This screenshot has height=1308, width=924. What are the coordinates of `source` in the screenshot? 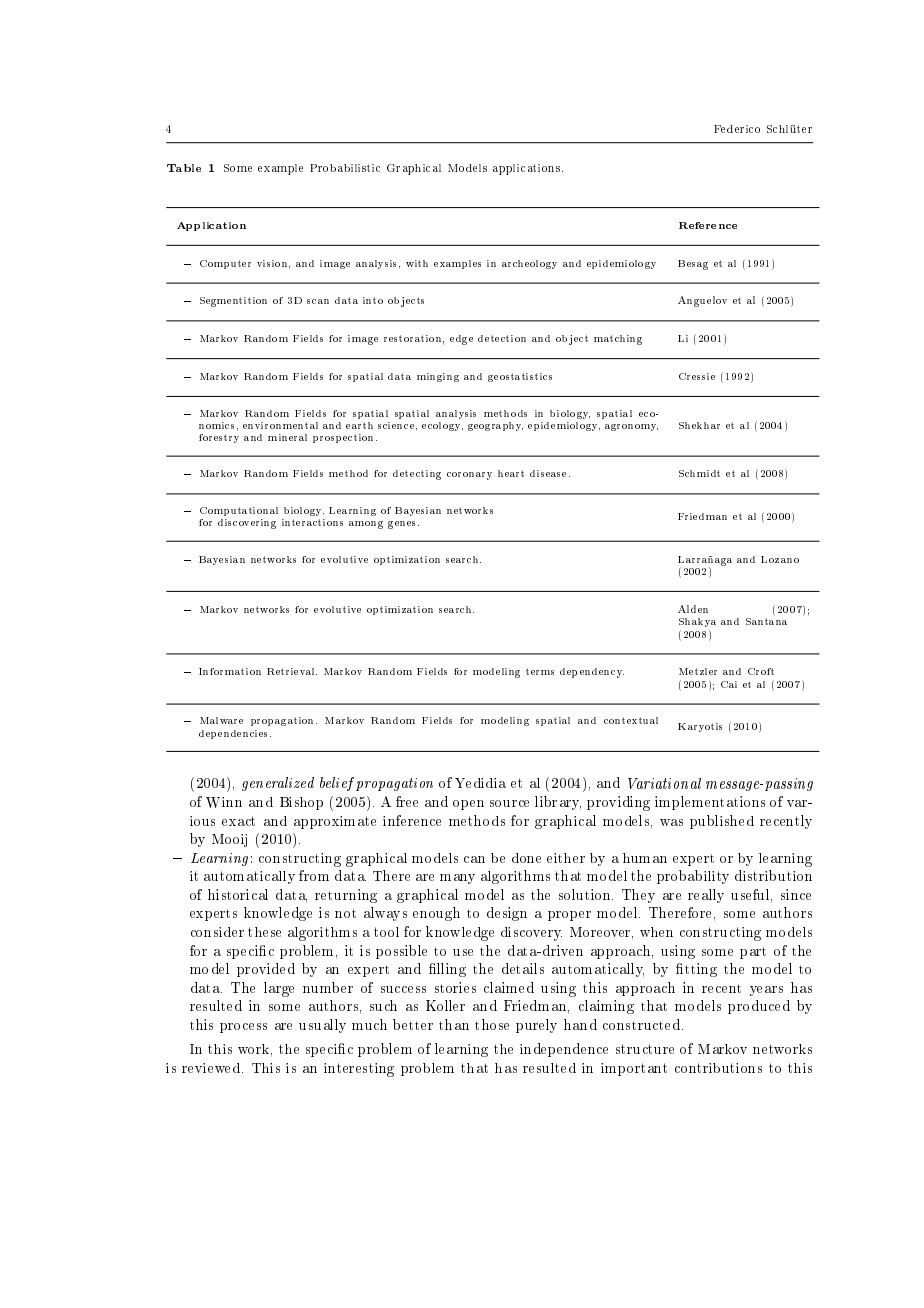 It's located at (509, 803).
